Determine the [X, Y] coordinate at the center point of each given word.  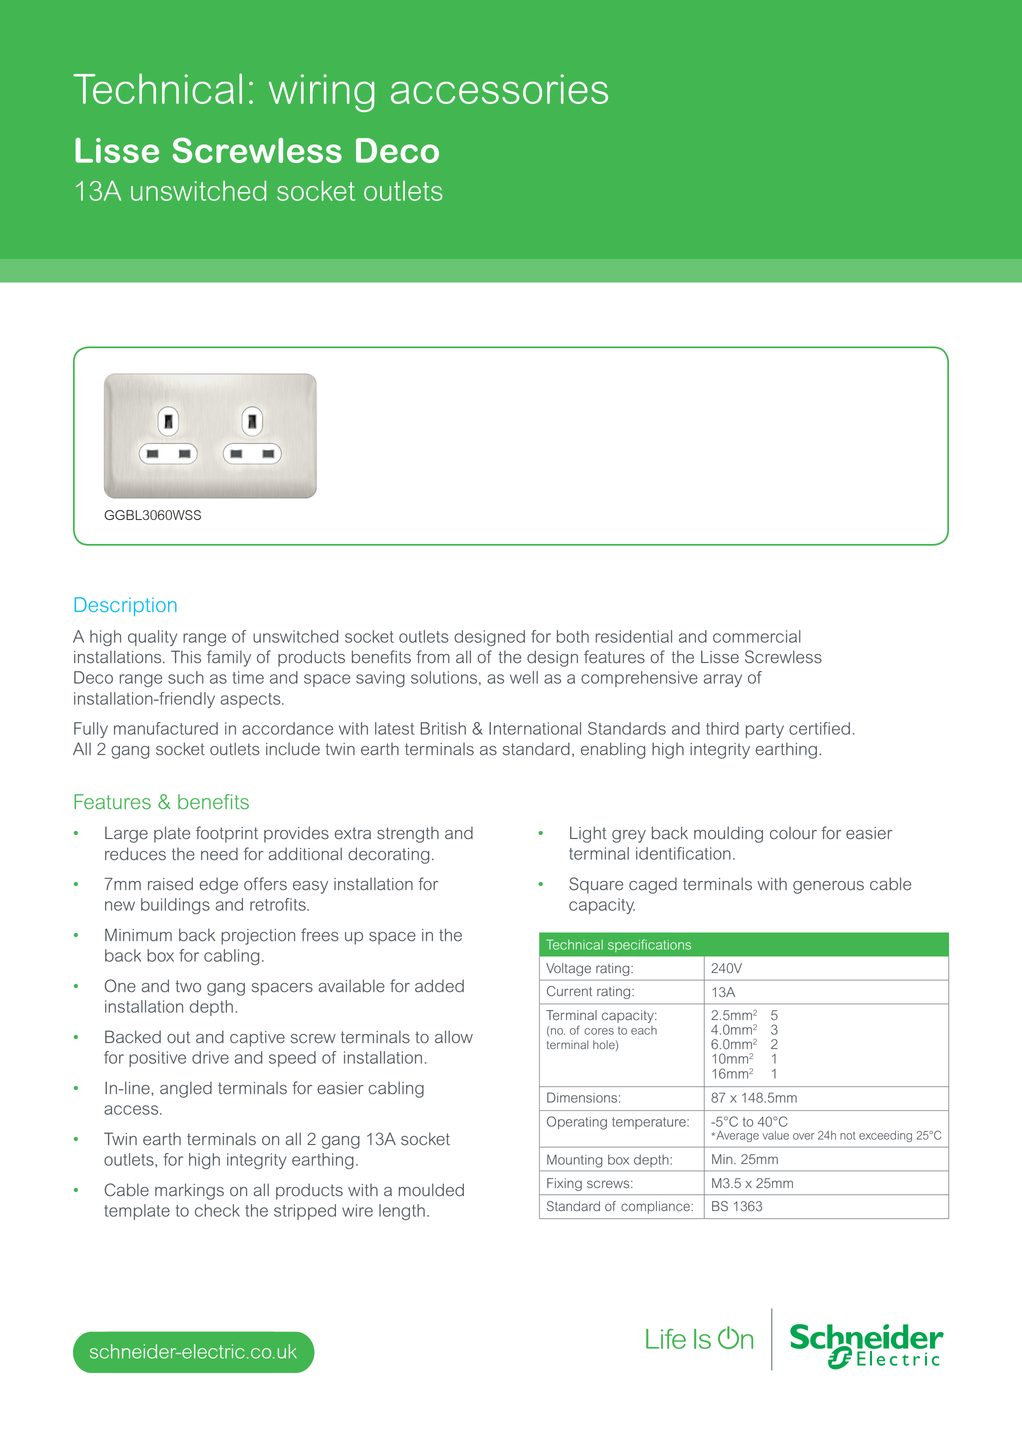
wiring [322, 93]
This [186, 657]
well [524, 677]
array [723, 680]
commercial [757, 636]
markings [189, 1191]
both [573, 636]
